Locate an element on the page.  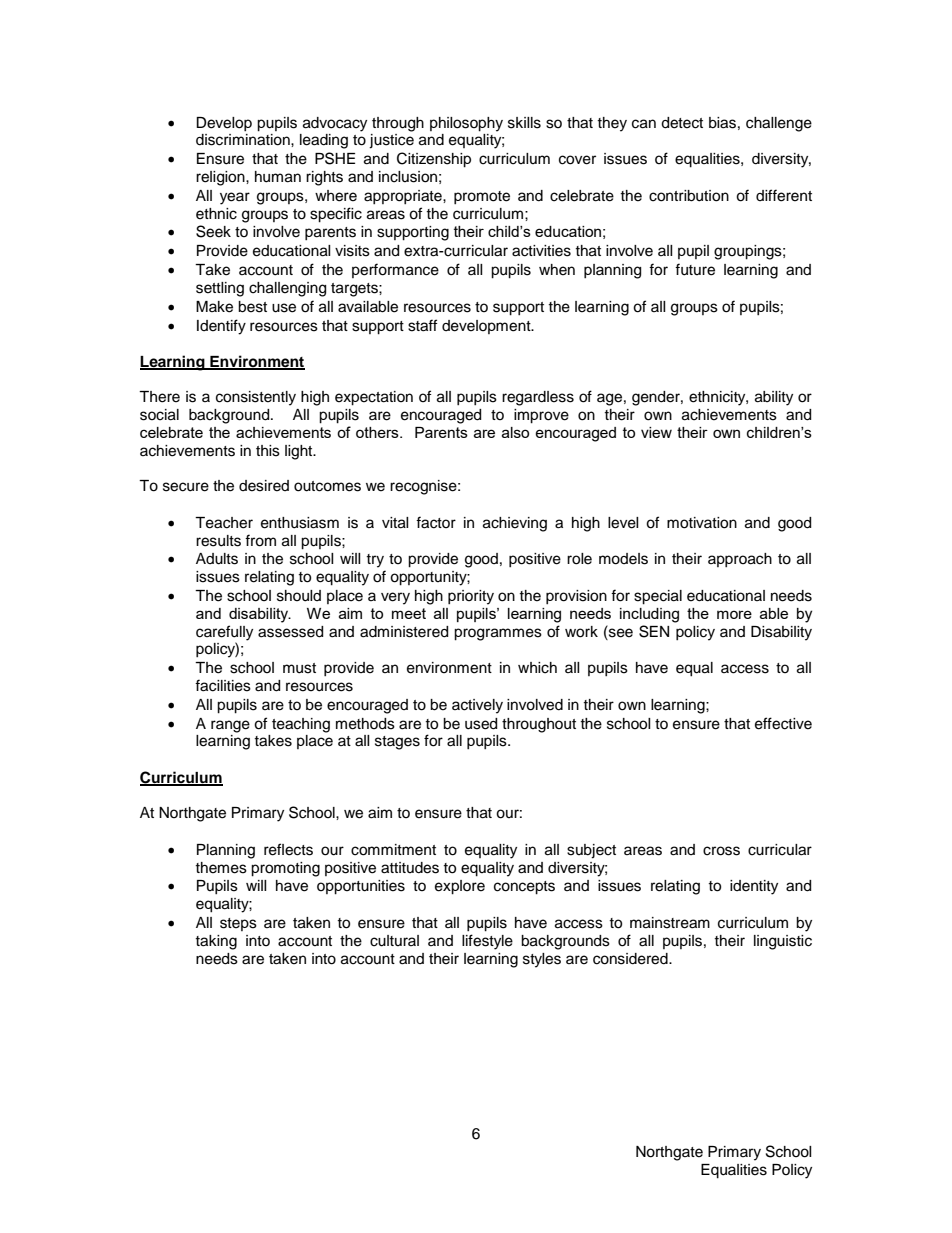
discrimination is located at coordinates (244, 140).
